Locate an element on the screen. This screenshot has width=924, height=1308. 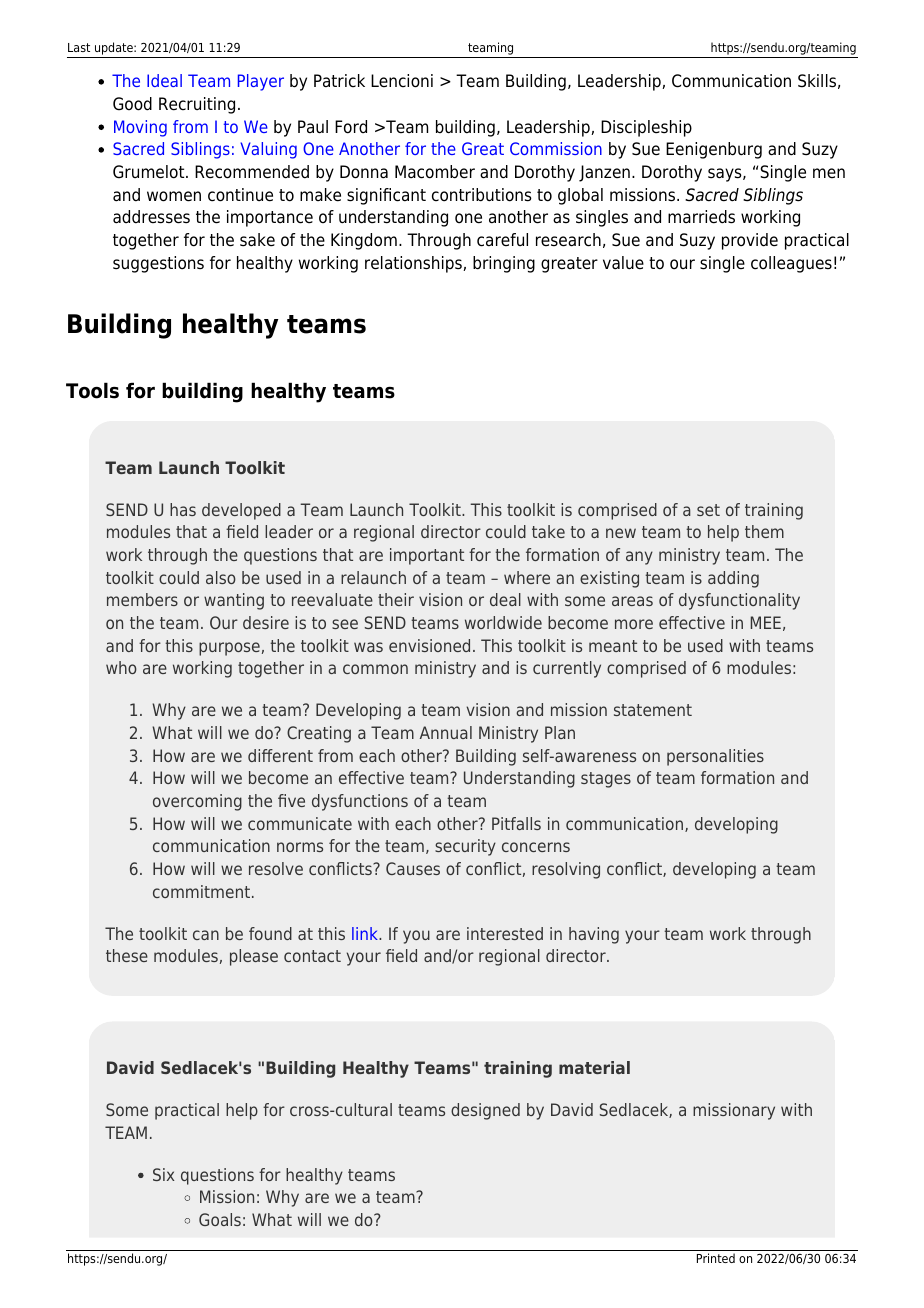
dysfunctionality is located at coordinates (739, 601).
